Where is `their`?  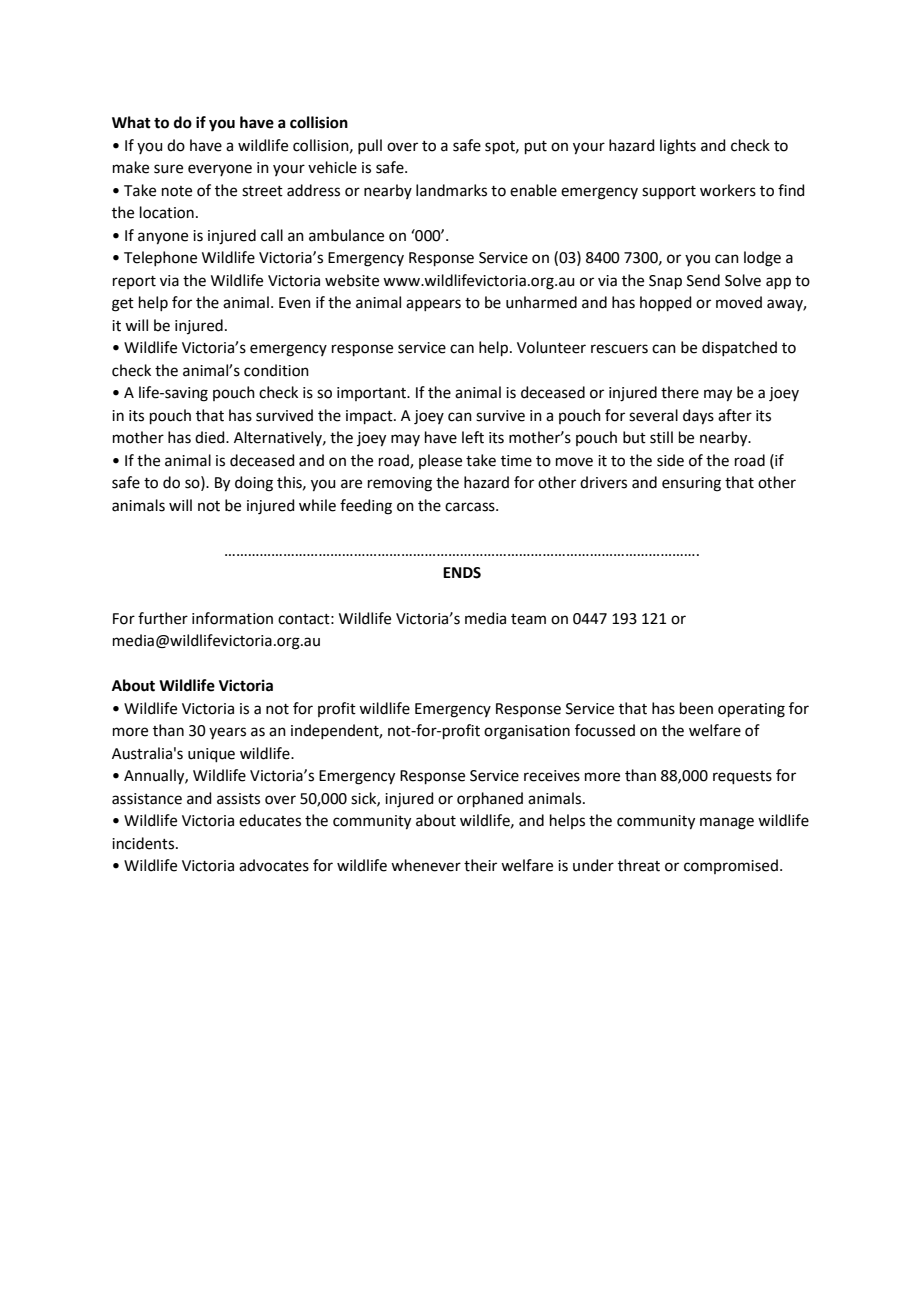 their is located at coordinates (480, 865).
